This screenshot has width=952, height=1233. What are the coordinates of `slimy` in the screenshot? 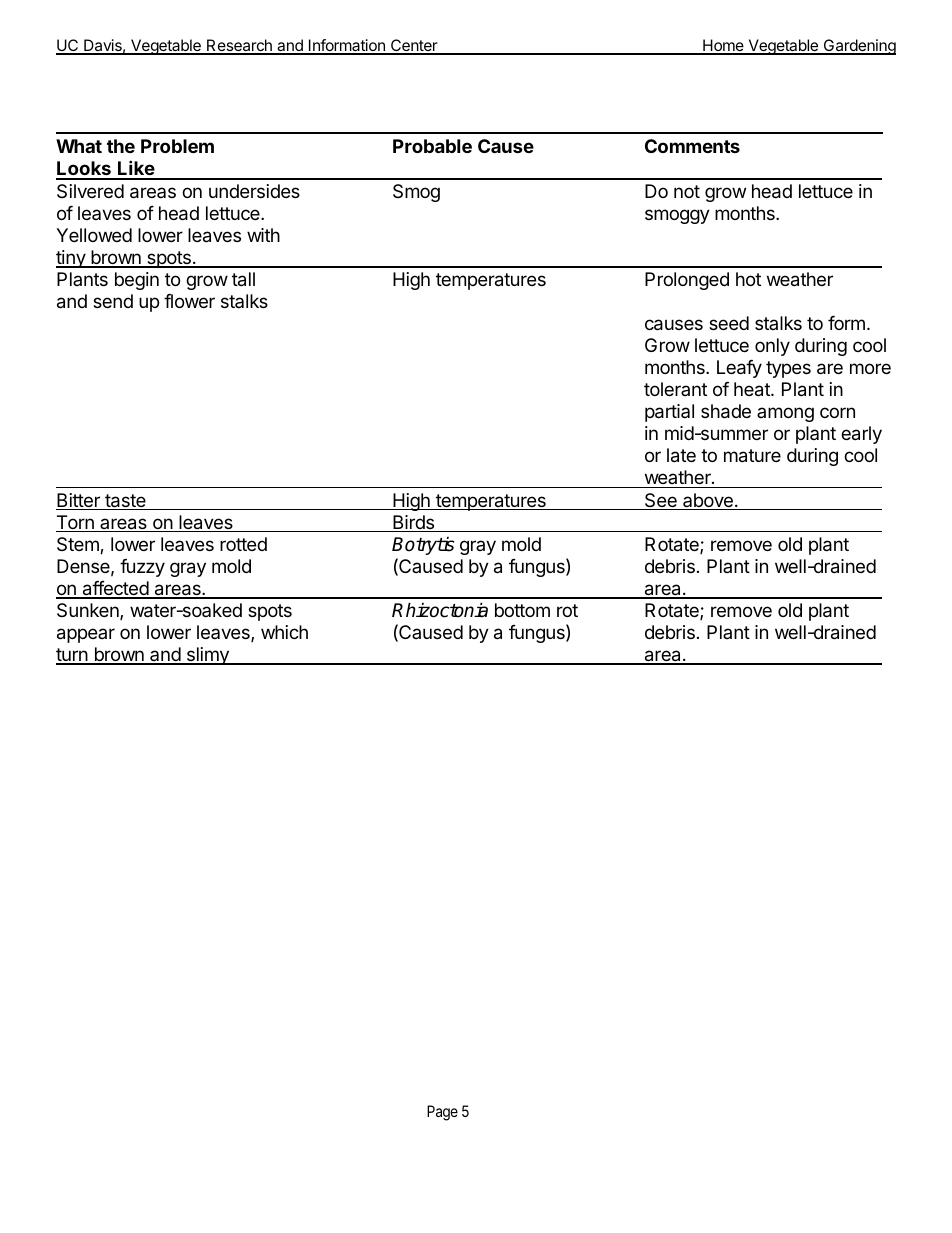 It's located at (207, 656).
